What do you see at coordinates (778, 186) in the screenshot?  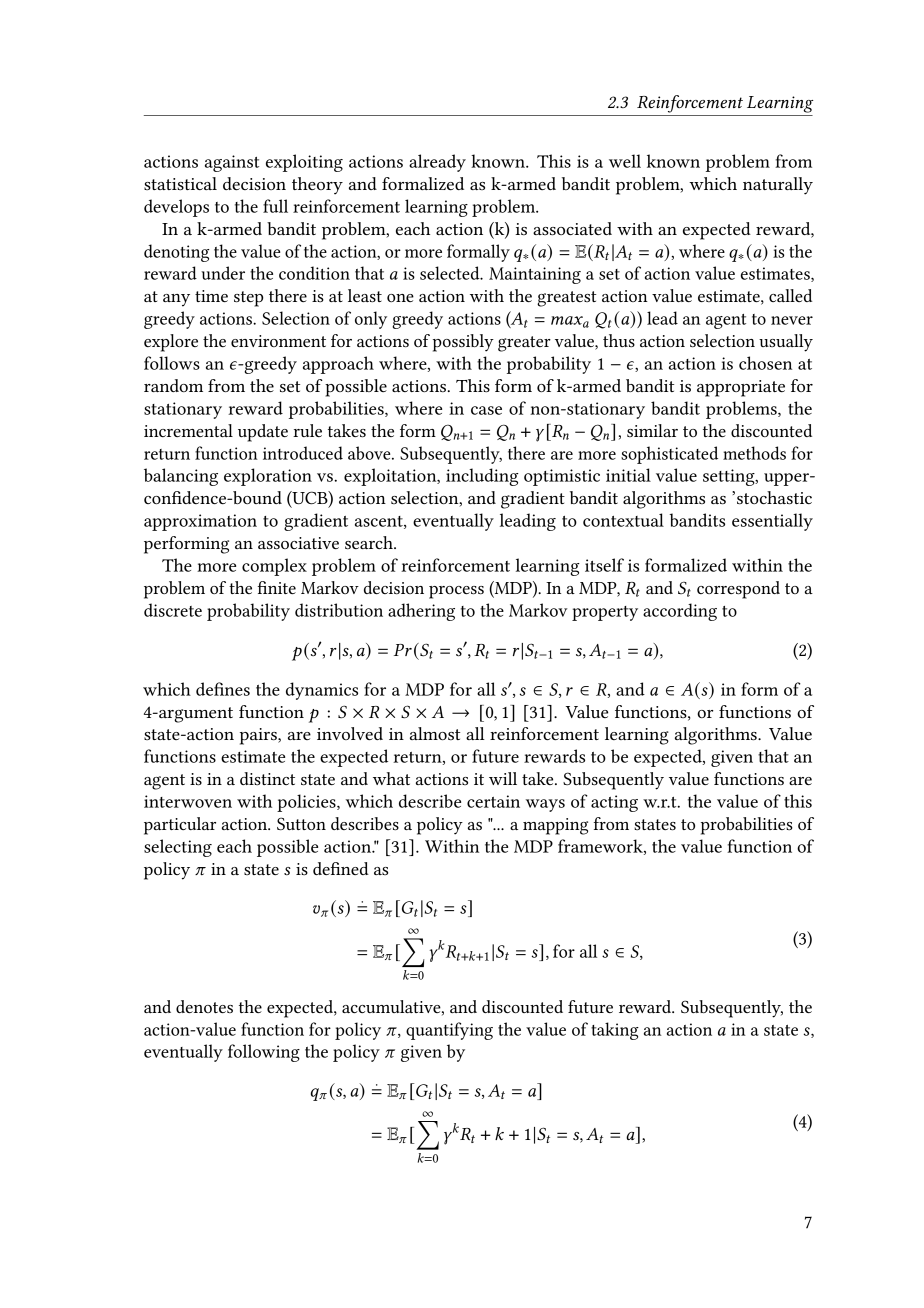 I see `naturally` at bounding box center [778, 186].
